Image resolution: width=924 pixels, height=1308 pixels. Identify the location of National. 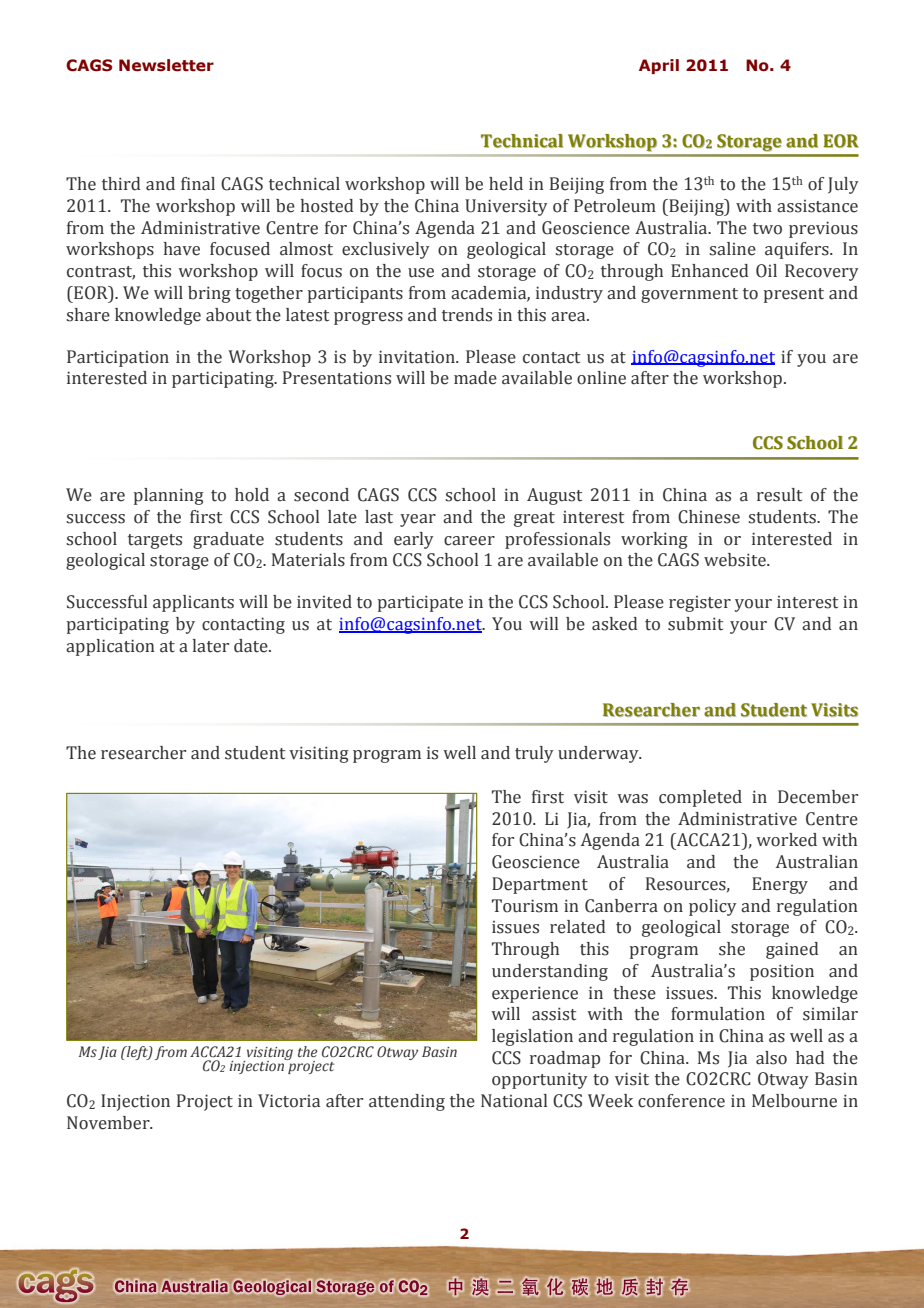
(514, 1101).
